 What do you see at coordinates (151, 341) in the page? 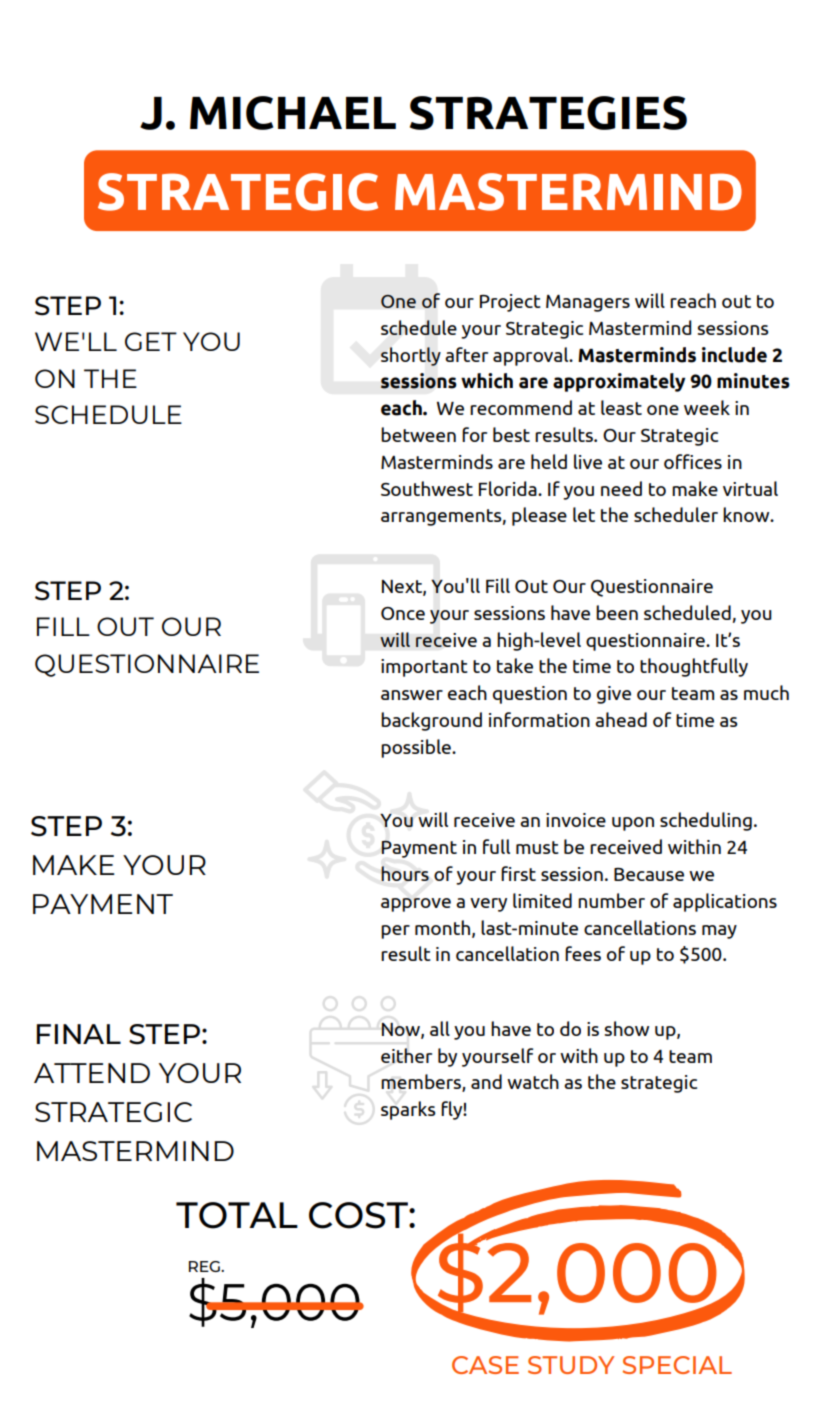
I see `GET` at bounding box center [151, 341].
